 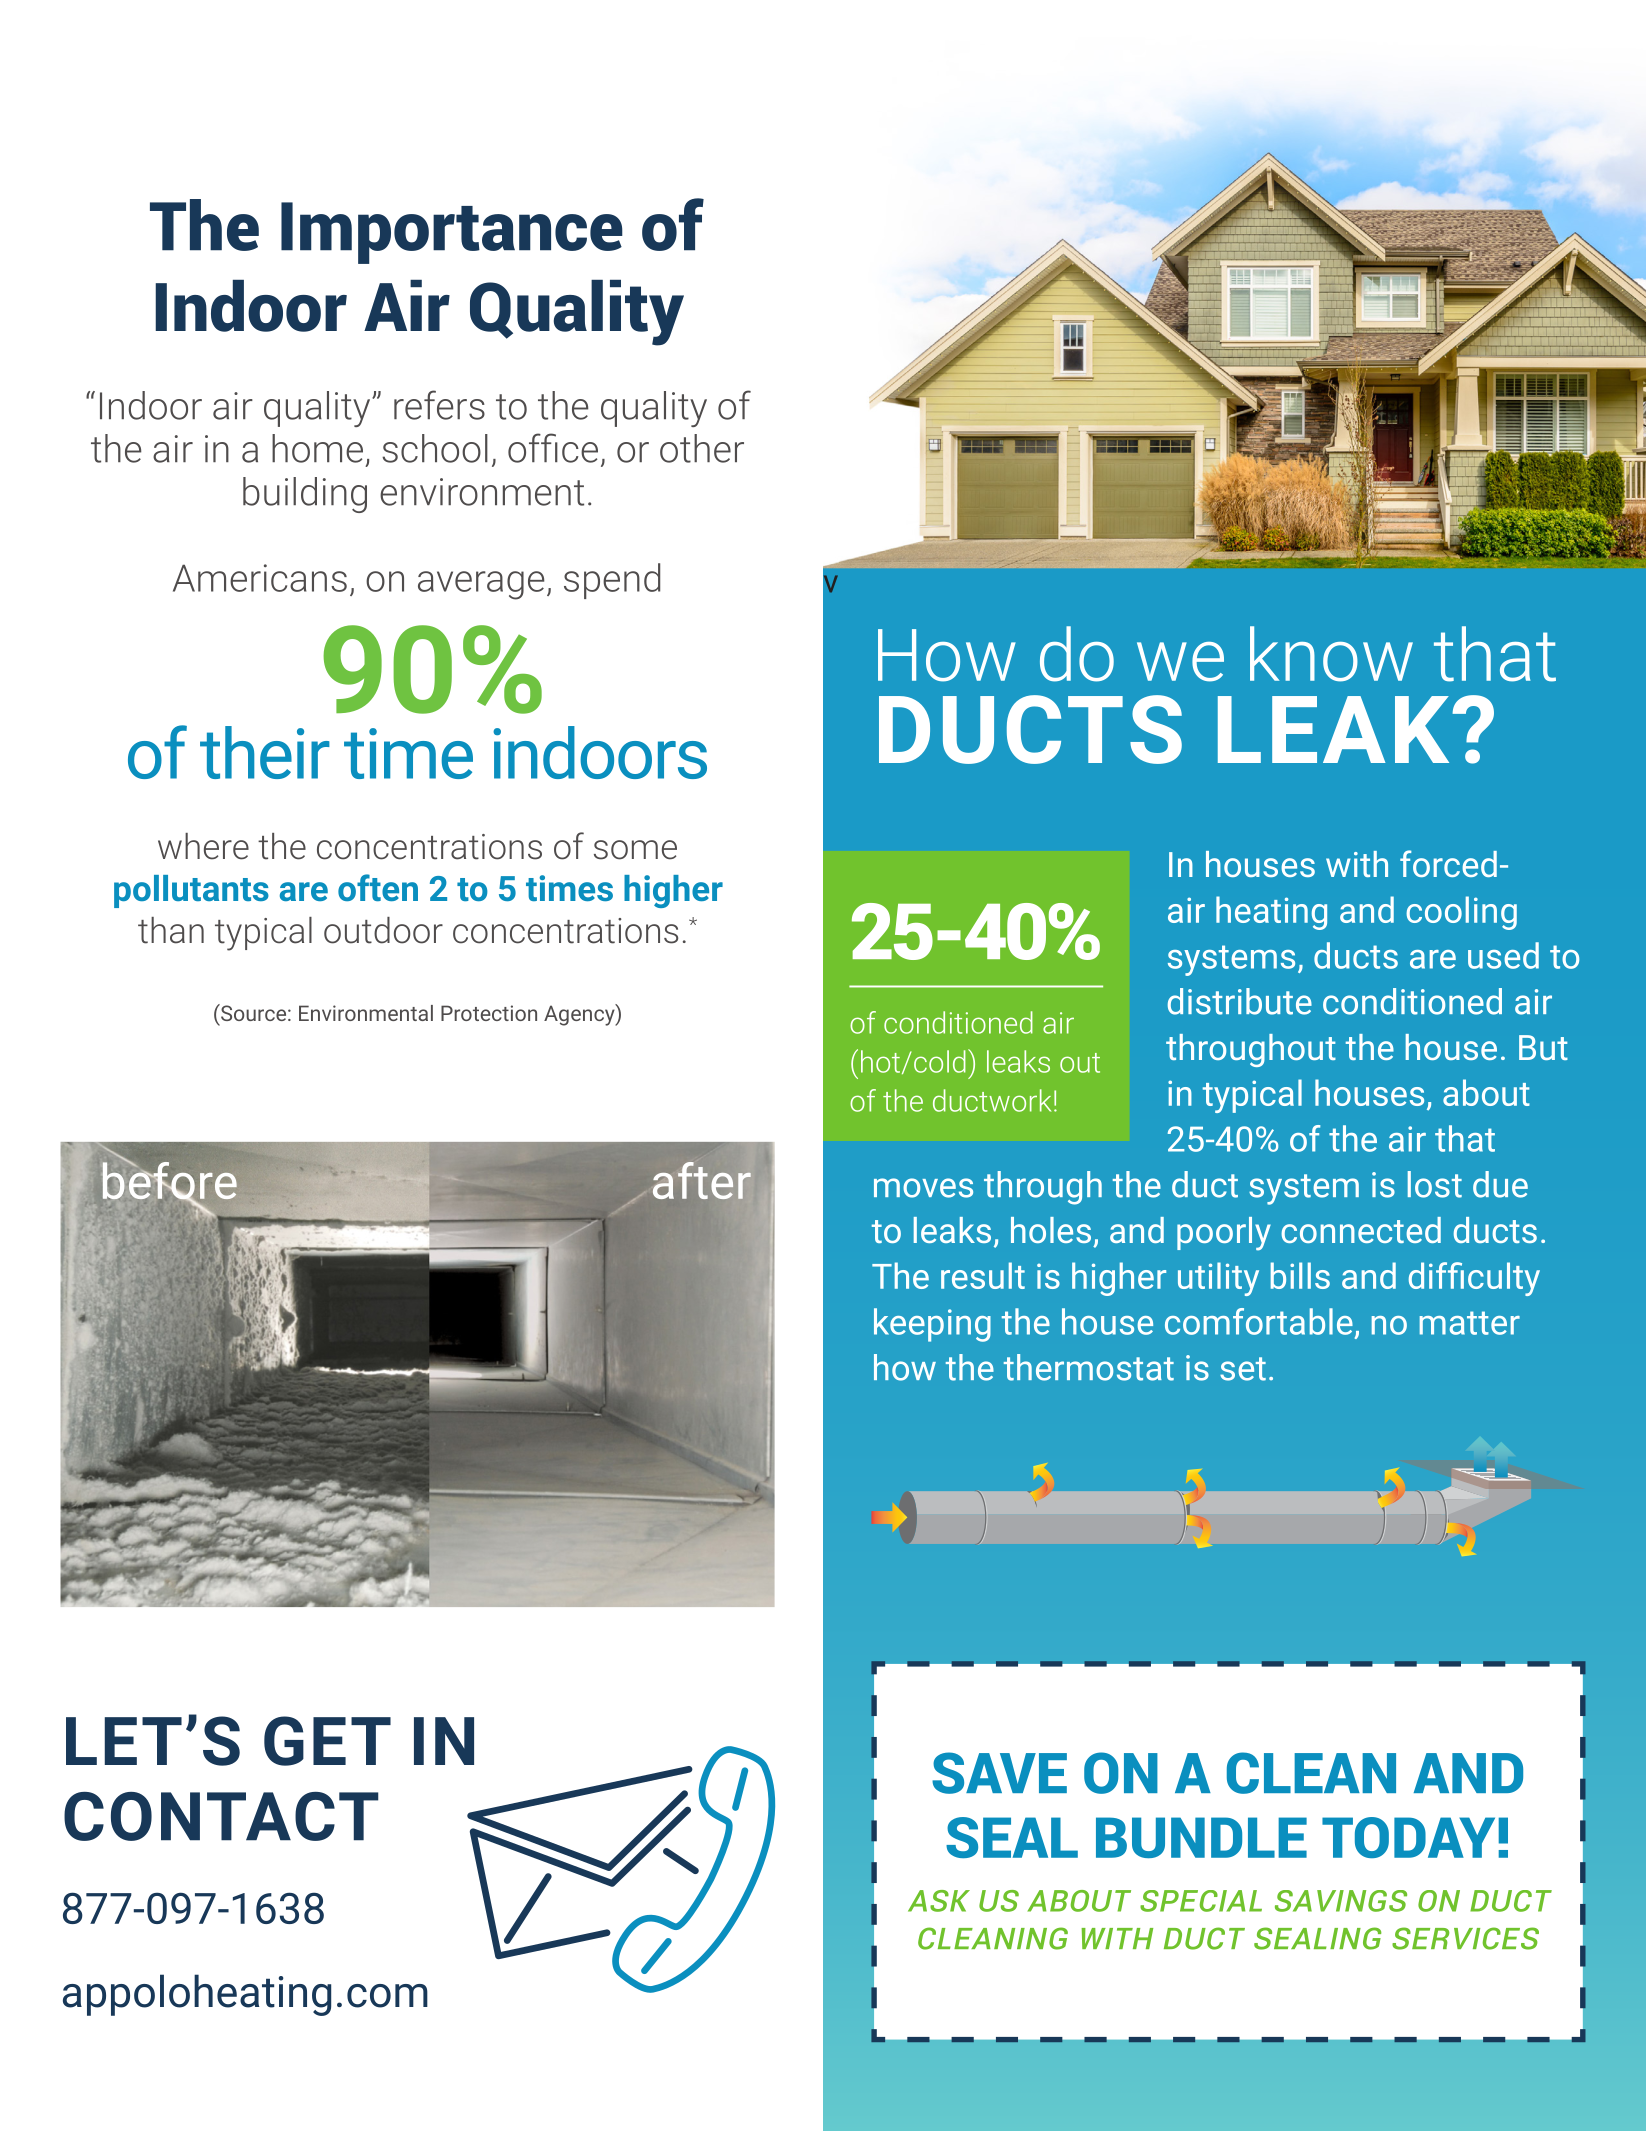 What do you see at coordinates (489, 1013) in the page?
I see `Protection` at bounding box center [489, 1013].
